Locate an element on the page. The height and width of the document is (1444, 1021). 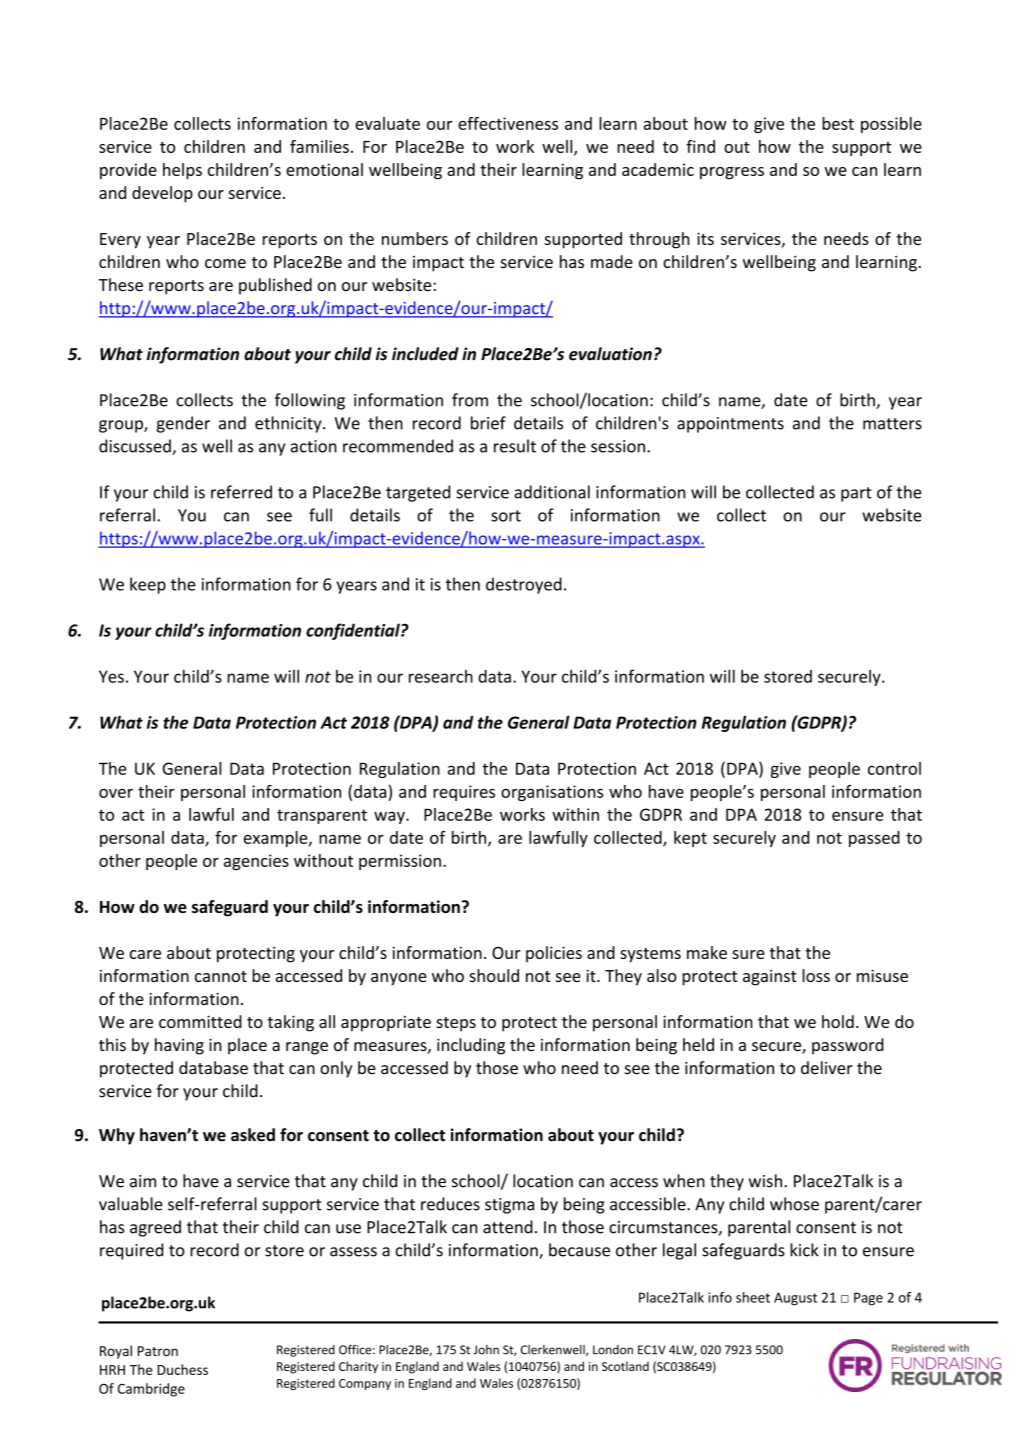
result is located at coordinates (515, 446).
